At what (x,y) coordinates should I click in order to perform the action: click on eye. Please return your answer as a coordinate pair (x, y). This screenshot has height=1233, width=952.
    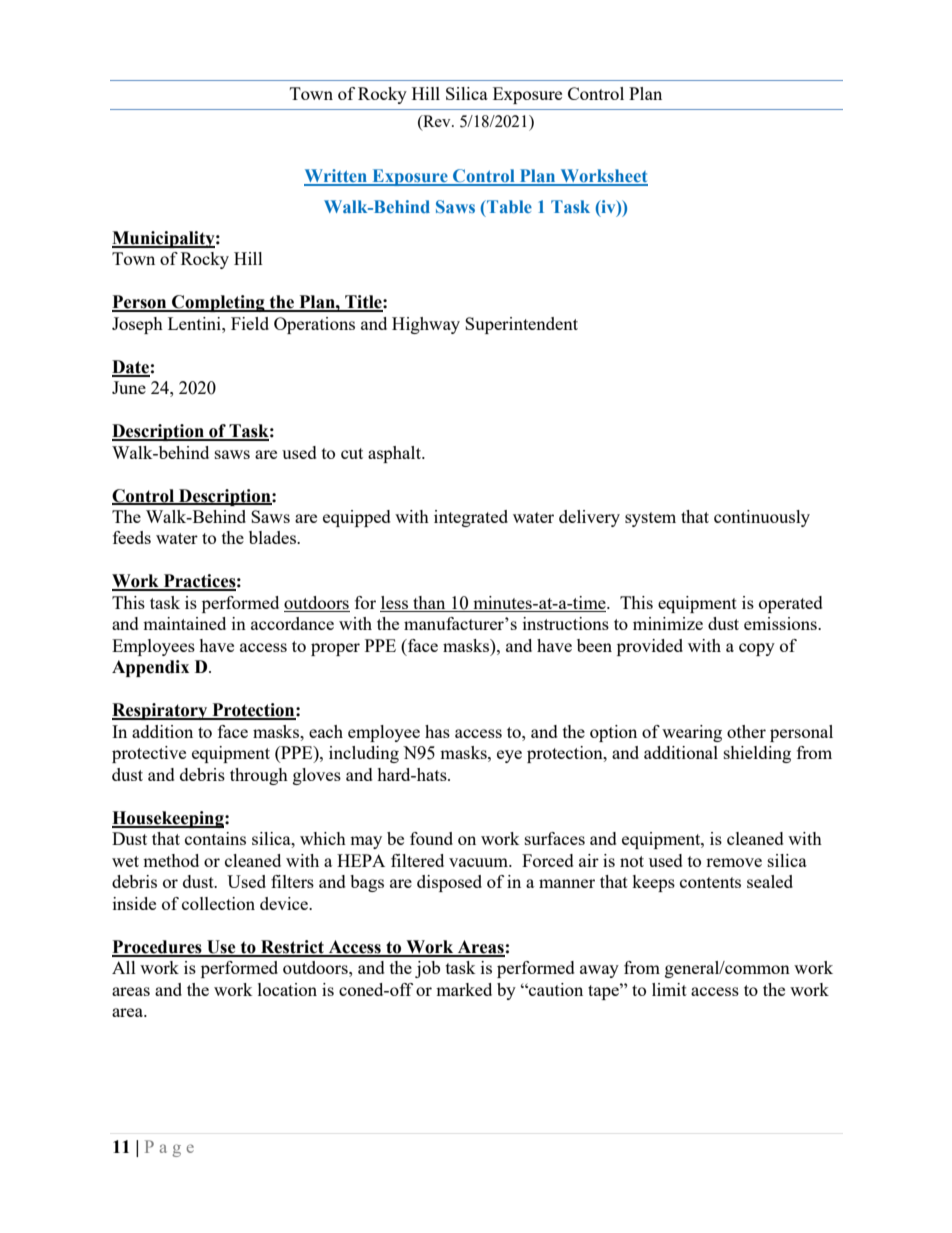
    Looking at the image, I should click on (509, 756).
